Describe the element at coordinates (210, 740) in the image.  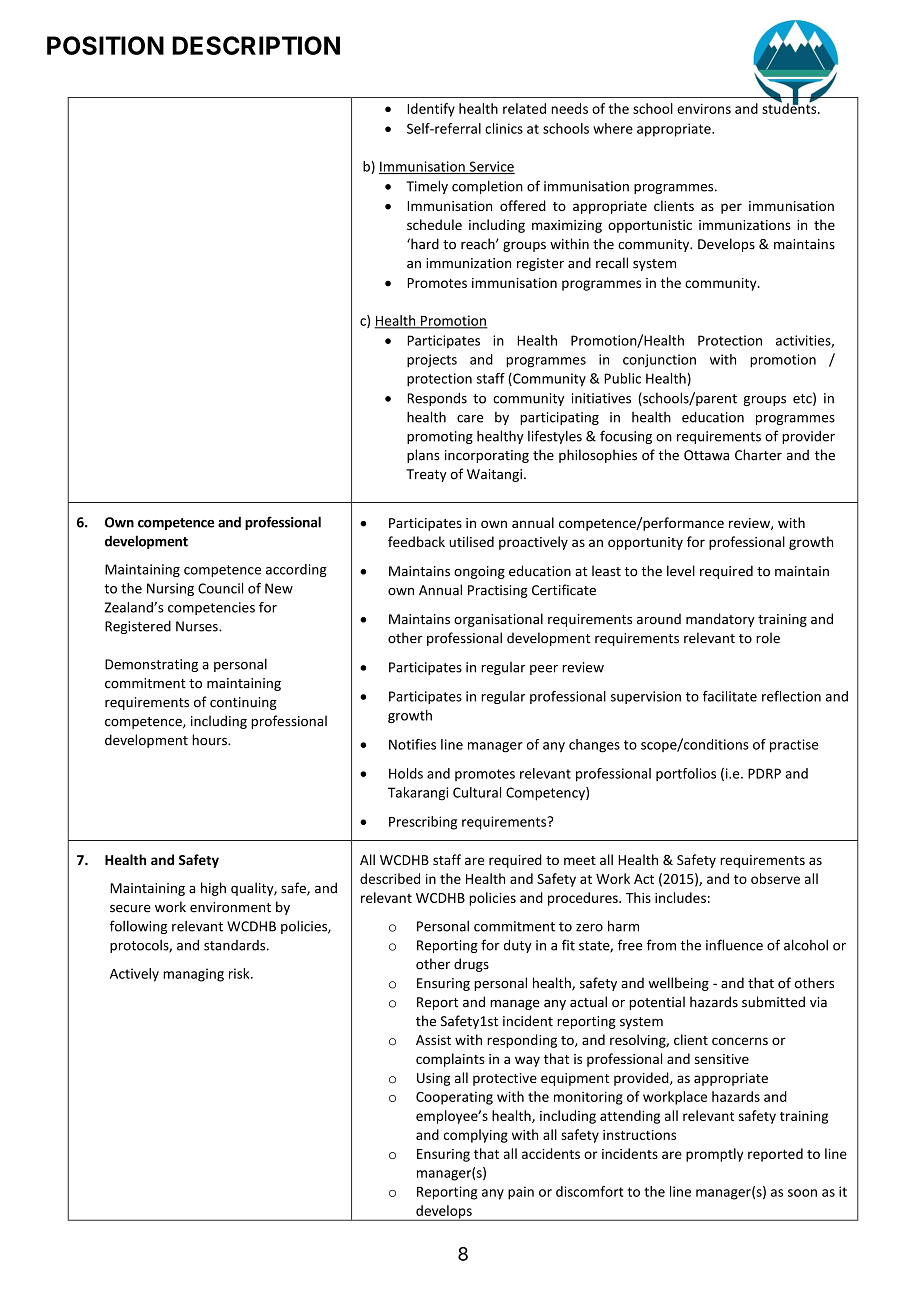
I see `hours` at that location.
